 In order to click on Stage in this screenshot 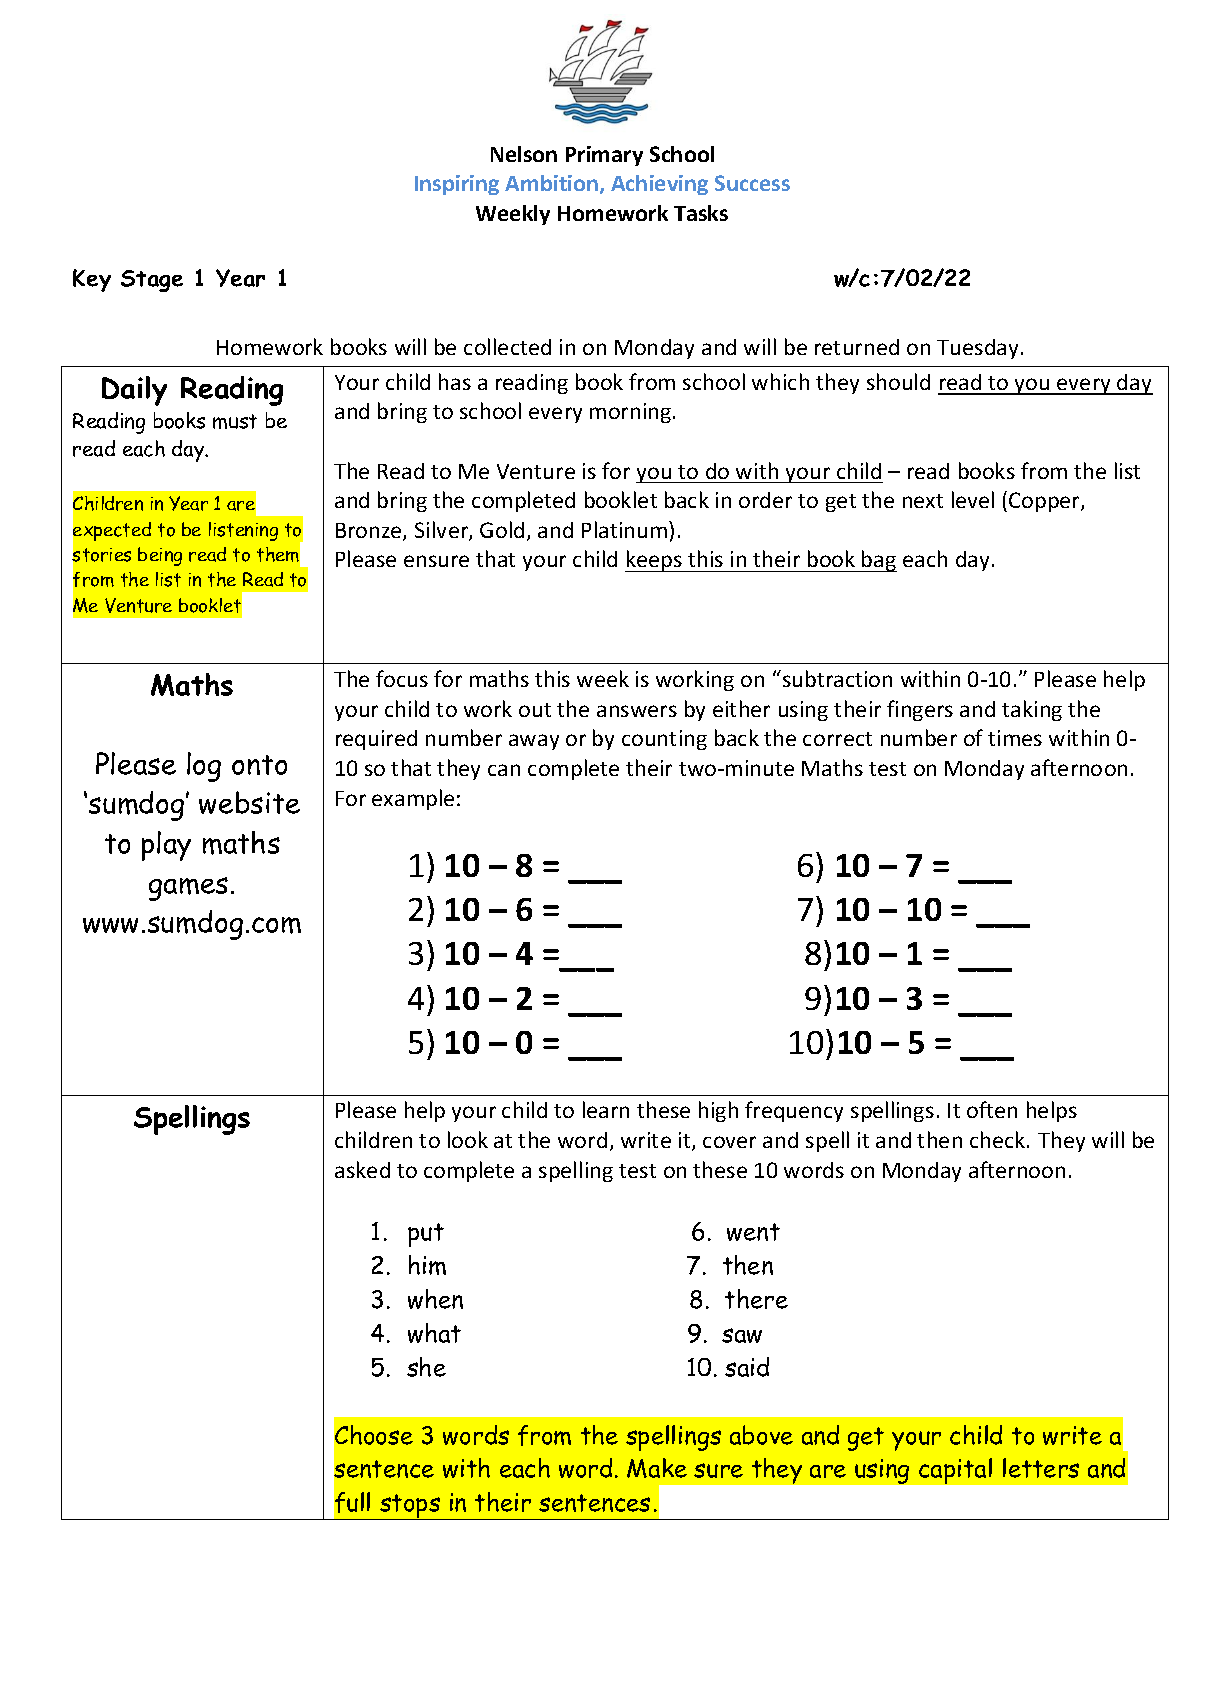, I will do `click(152, 281)`.
